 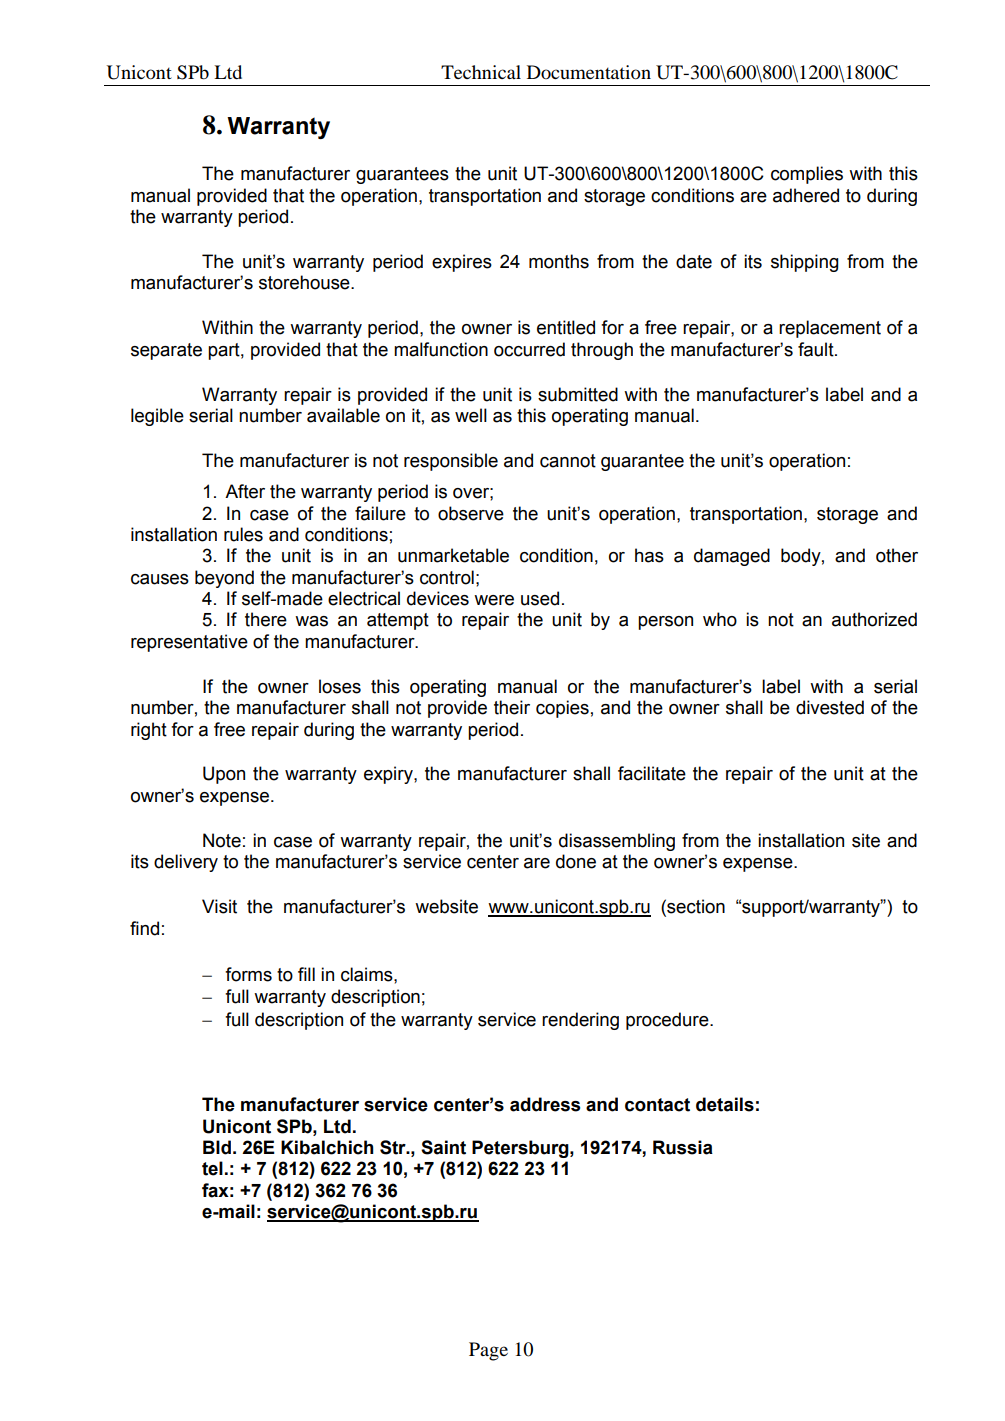 What do you see at coordinates (488, 1351) in the screenshot?
I see `Page` at bounding box center [488, 1351].
